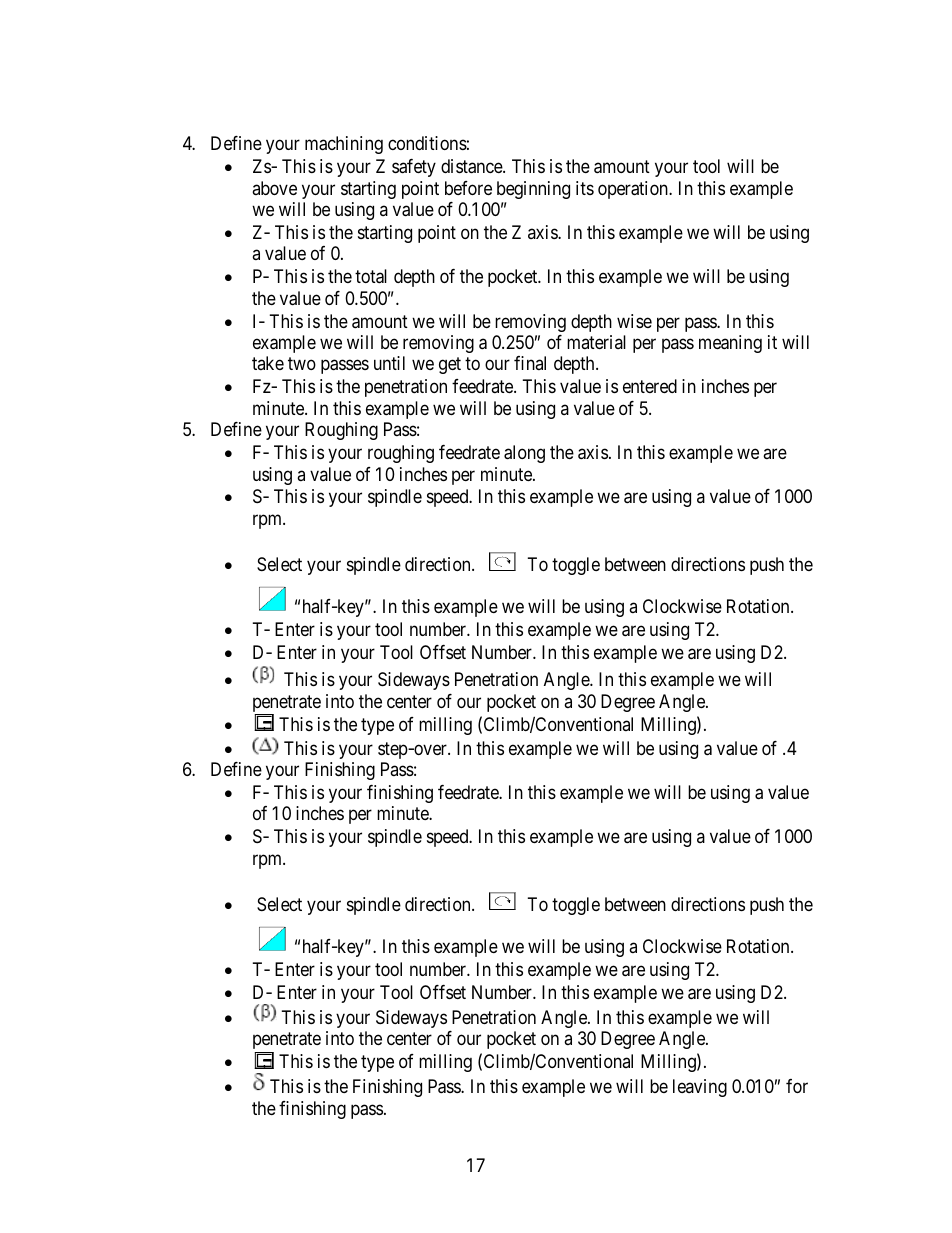 This page has height=1233, width=952. I want to click on two, so click(302, 364).
